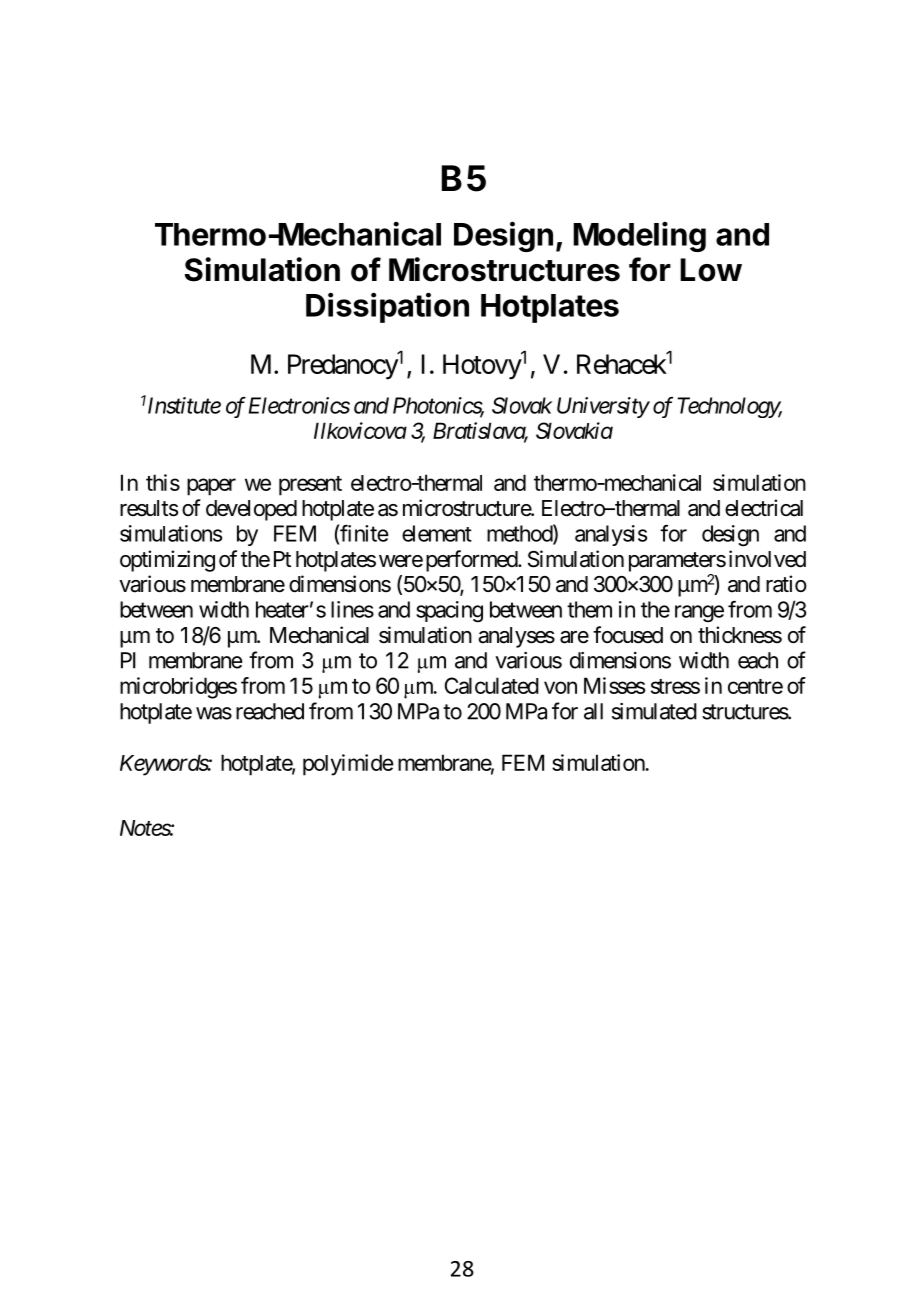 The height and width of the page is (1313, 924). What do you see at coordinates (639, 237) in the page?
I see `Modeling` at bounding box center [639, 237].
